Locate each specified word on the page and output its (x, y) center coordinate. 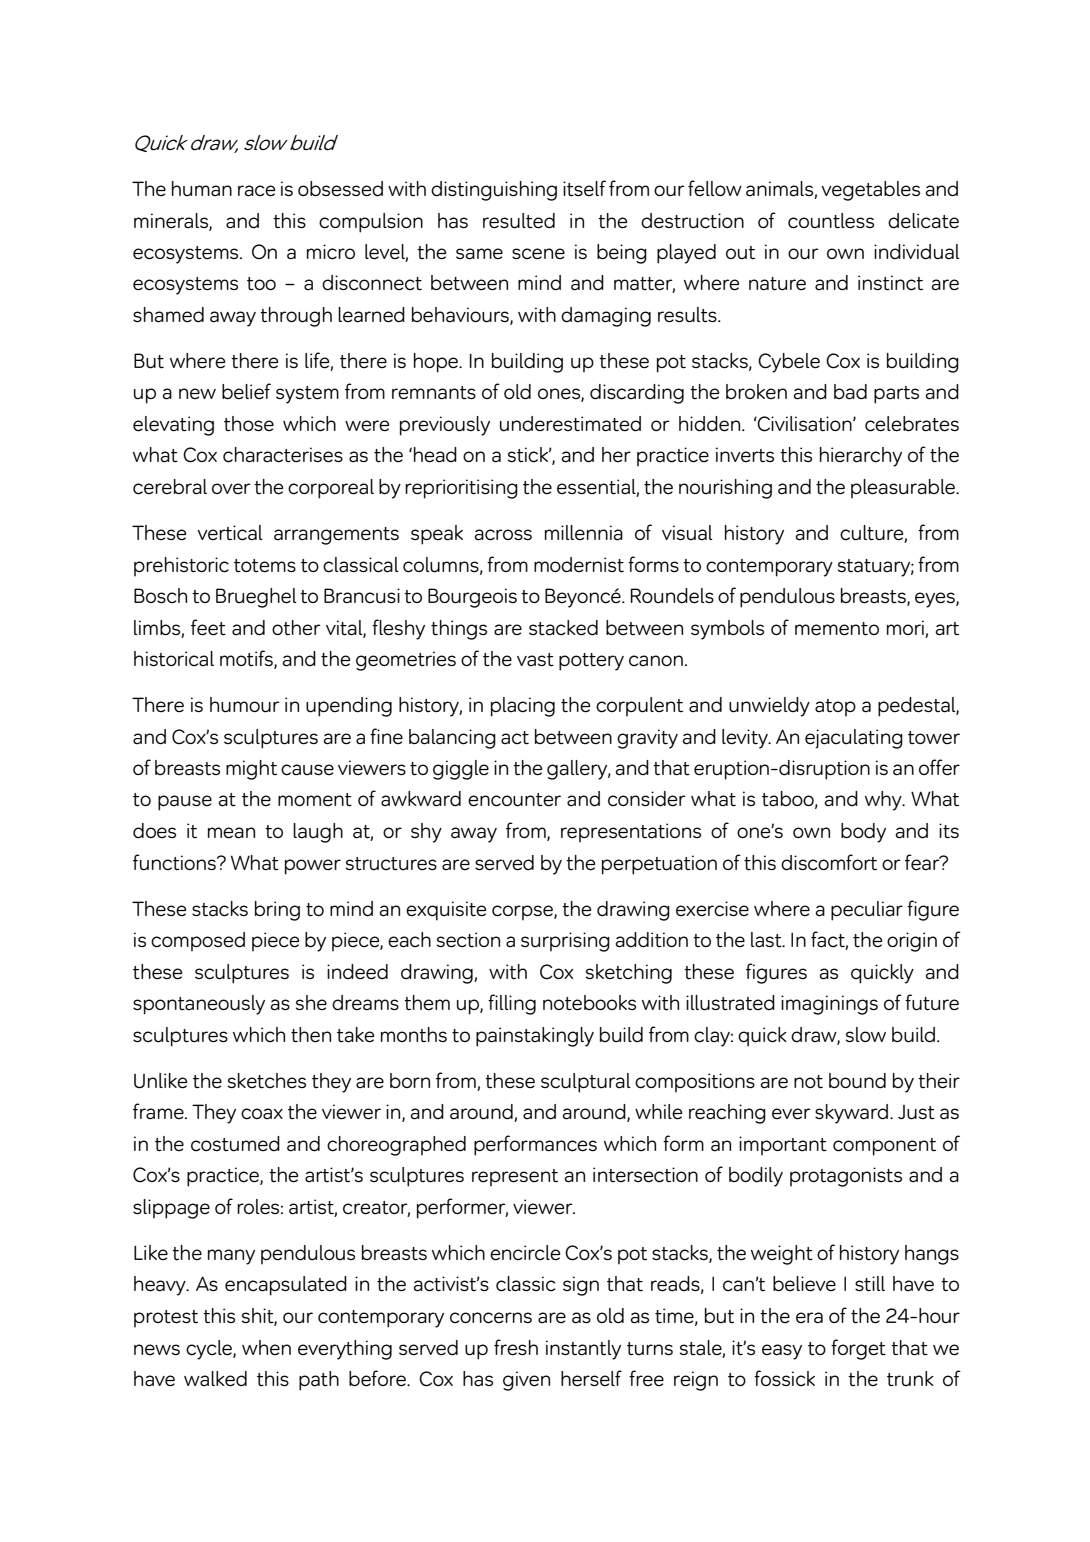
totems (265, 566)
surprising (565, 942)
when (266, 1347)
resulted (519, 221)
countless (831, 221)
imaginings (829, 1005)
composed (198, 942)
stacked (563, 628)
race (256, 191)
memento (837, 629)
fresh (516, 1347)
